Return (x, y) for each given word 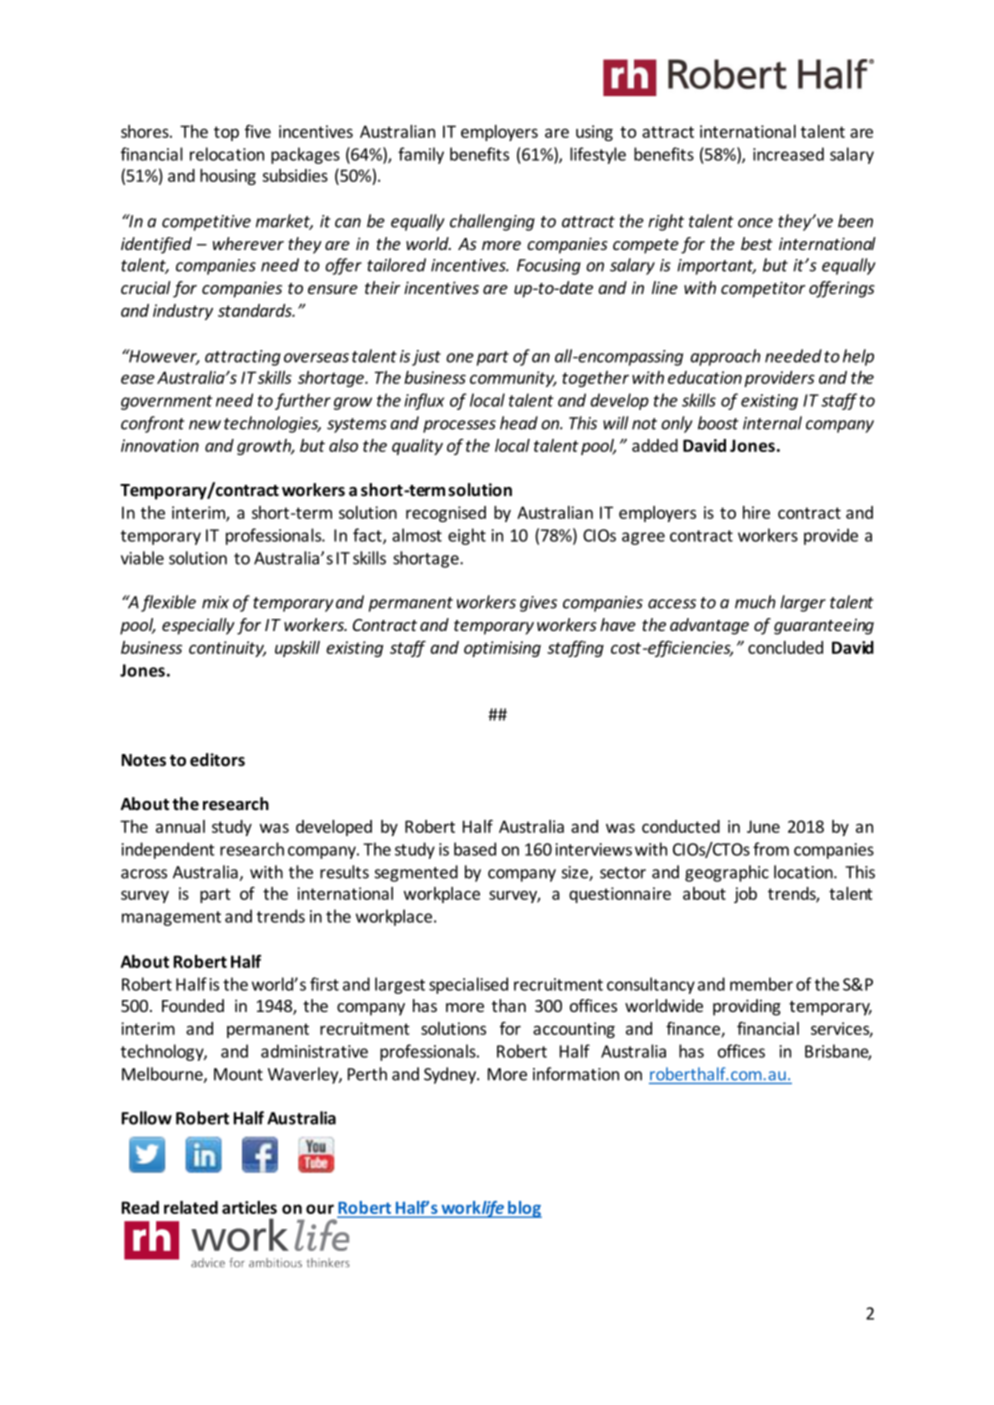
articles (249, 1207)
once (755, 223)
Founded (193, 1005)
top (226, 133)
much (755, 602)
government (167, 402)
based (475, 849)
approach (725, 357)
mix (215, 602)
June (763, 826)
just (426, 358)
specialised (468, 985)
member (761, 984)
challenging (492, 222)
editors (217, 760)
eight (467, 536)
